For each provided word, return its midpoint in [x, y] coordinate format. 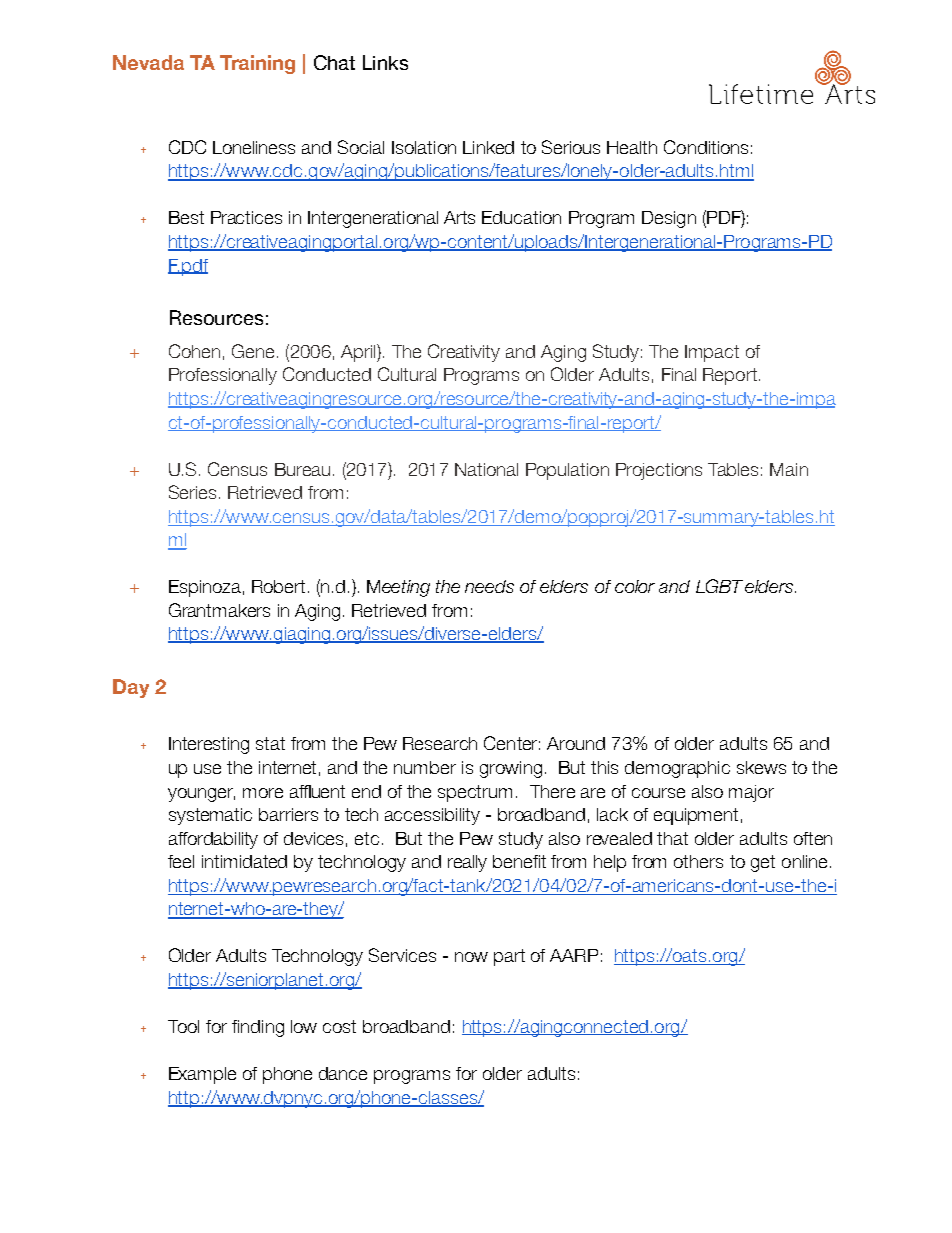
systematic [210, 816]
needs [489, 586]
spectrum [475, 793]
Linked [488, 147]
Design [669, 219]
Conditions [706, 147]
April [359, 353]
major [751, 793]
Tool [183, 1026]
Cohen [194, 351]
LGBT [719, 586]
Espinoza [205, 588]
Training [257, 64]
